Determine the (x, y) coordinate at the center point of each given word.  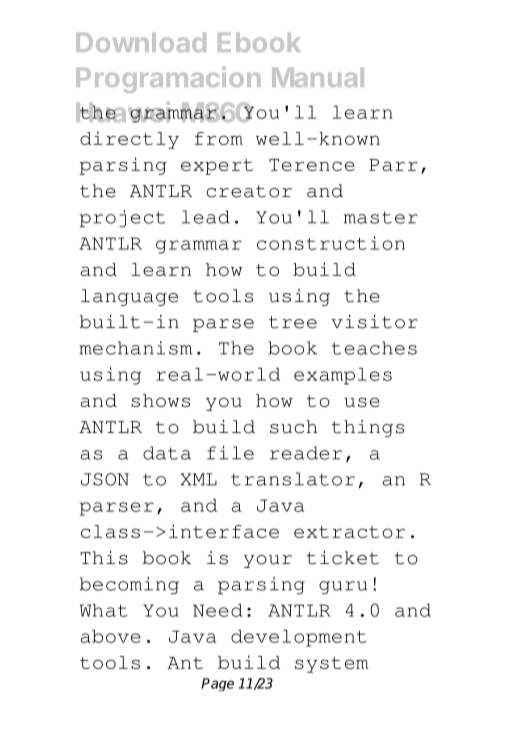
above (111, 636)
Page (217, 684)
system (332, 665)
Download (141, 42)
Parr (393, 165)
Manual (318, 77)
